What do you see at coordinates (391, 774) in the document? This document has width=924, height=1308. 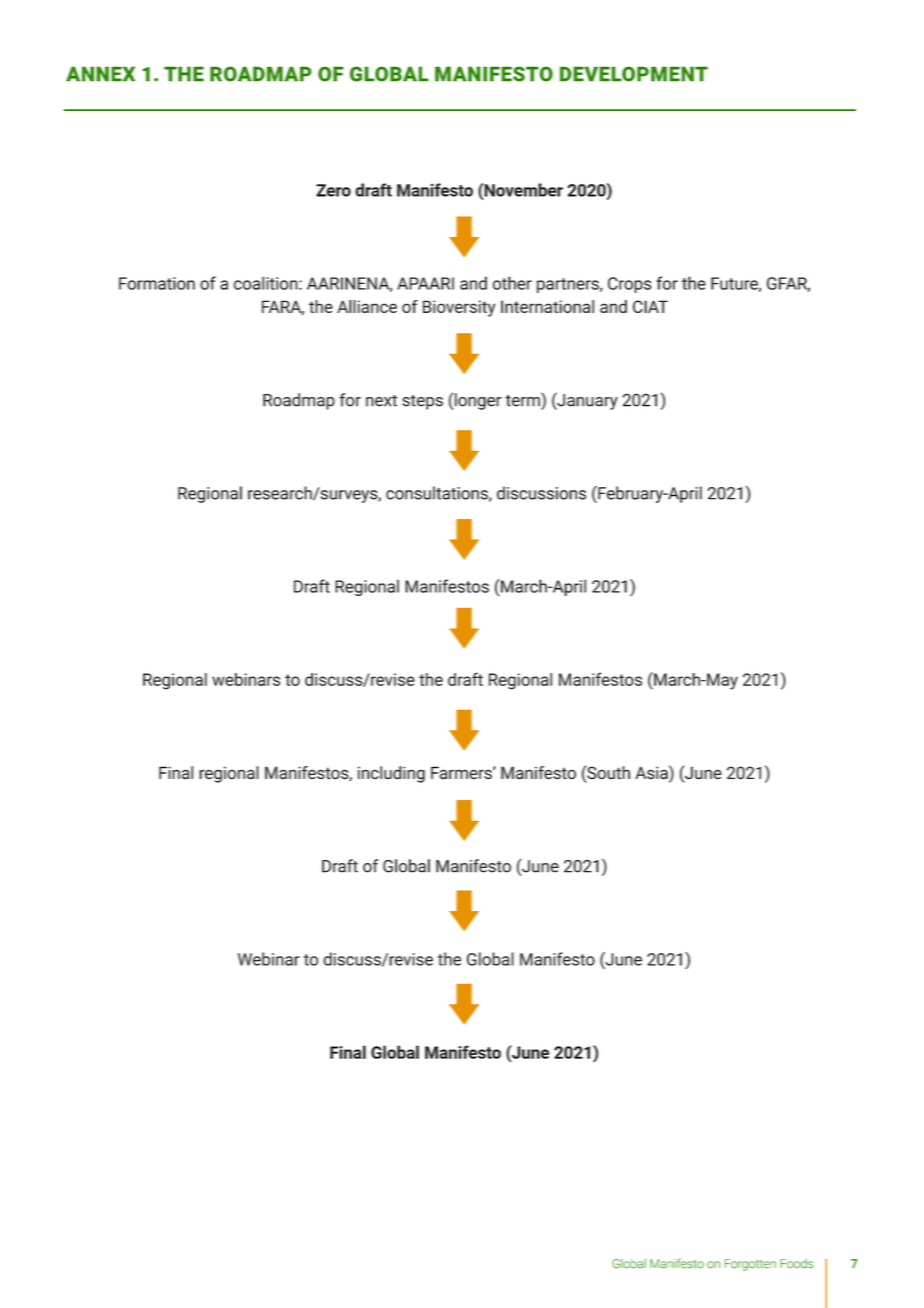 I see `including` at bounding box center [391, 774].
